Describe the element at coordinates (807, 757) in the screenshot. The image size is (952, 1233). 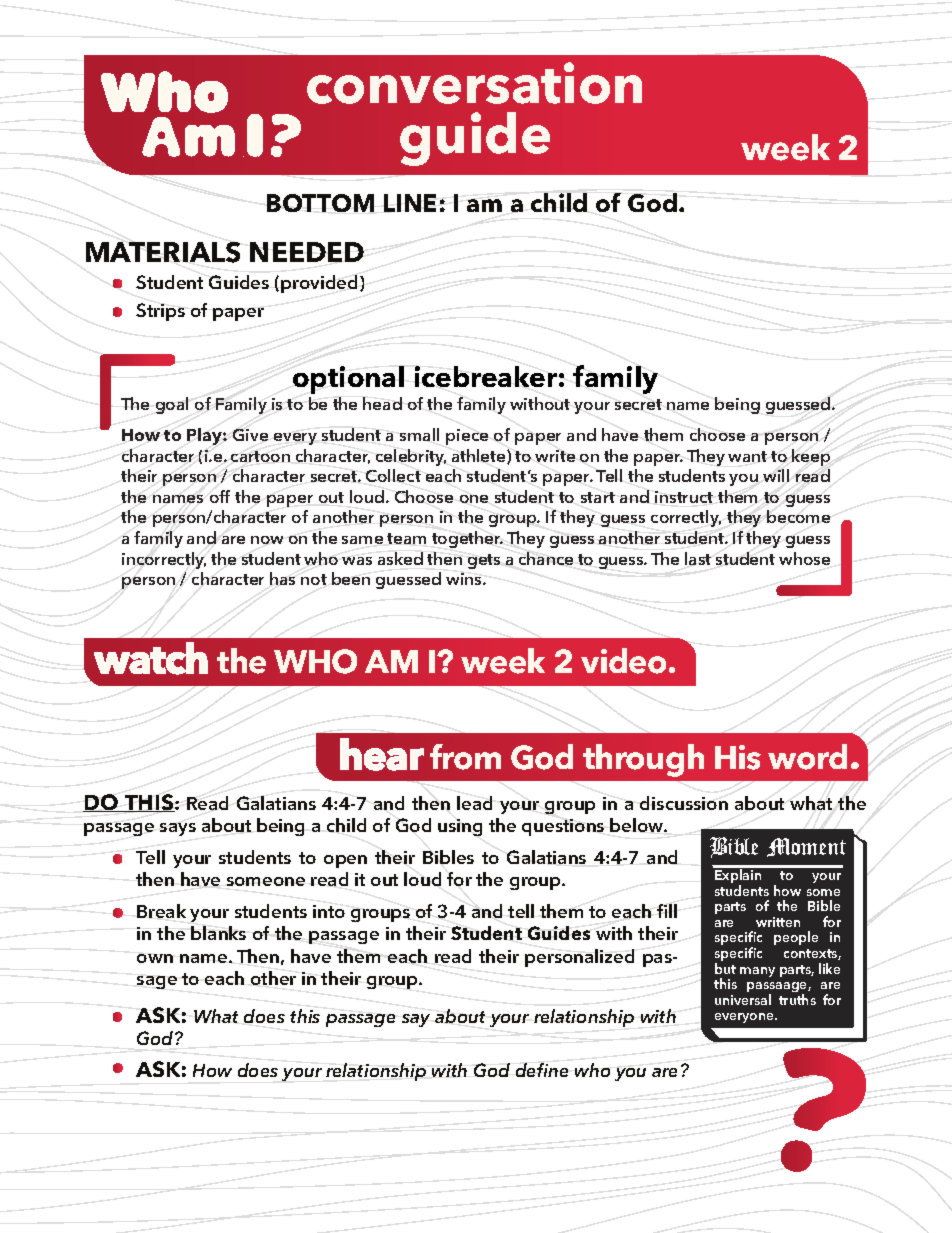
I see `word` at that location.
